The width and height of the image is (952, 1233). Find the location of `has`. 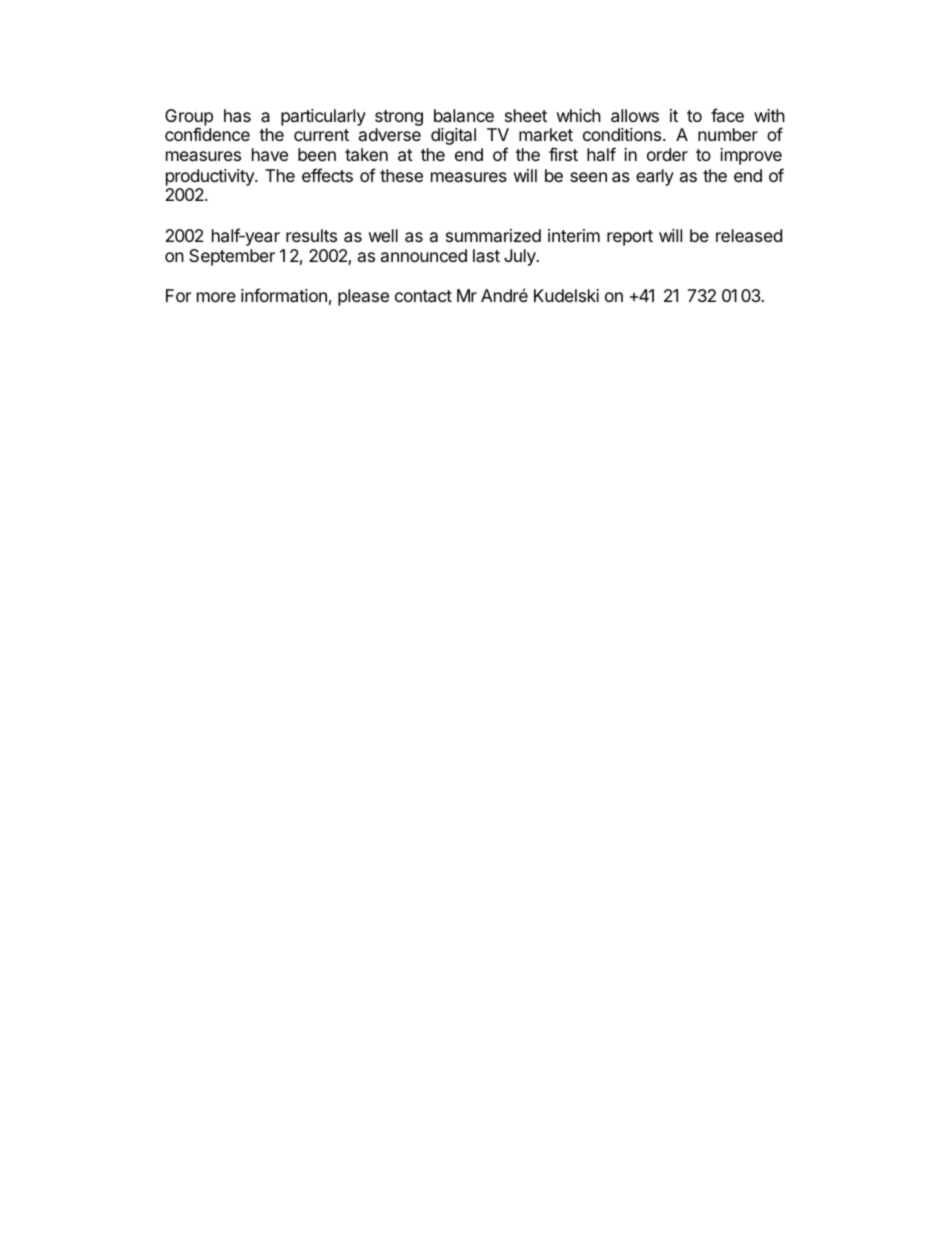

has is located at coordinates (237, 116).
